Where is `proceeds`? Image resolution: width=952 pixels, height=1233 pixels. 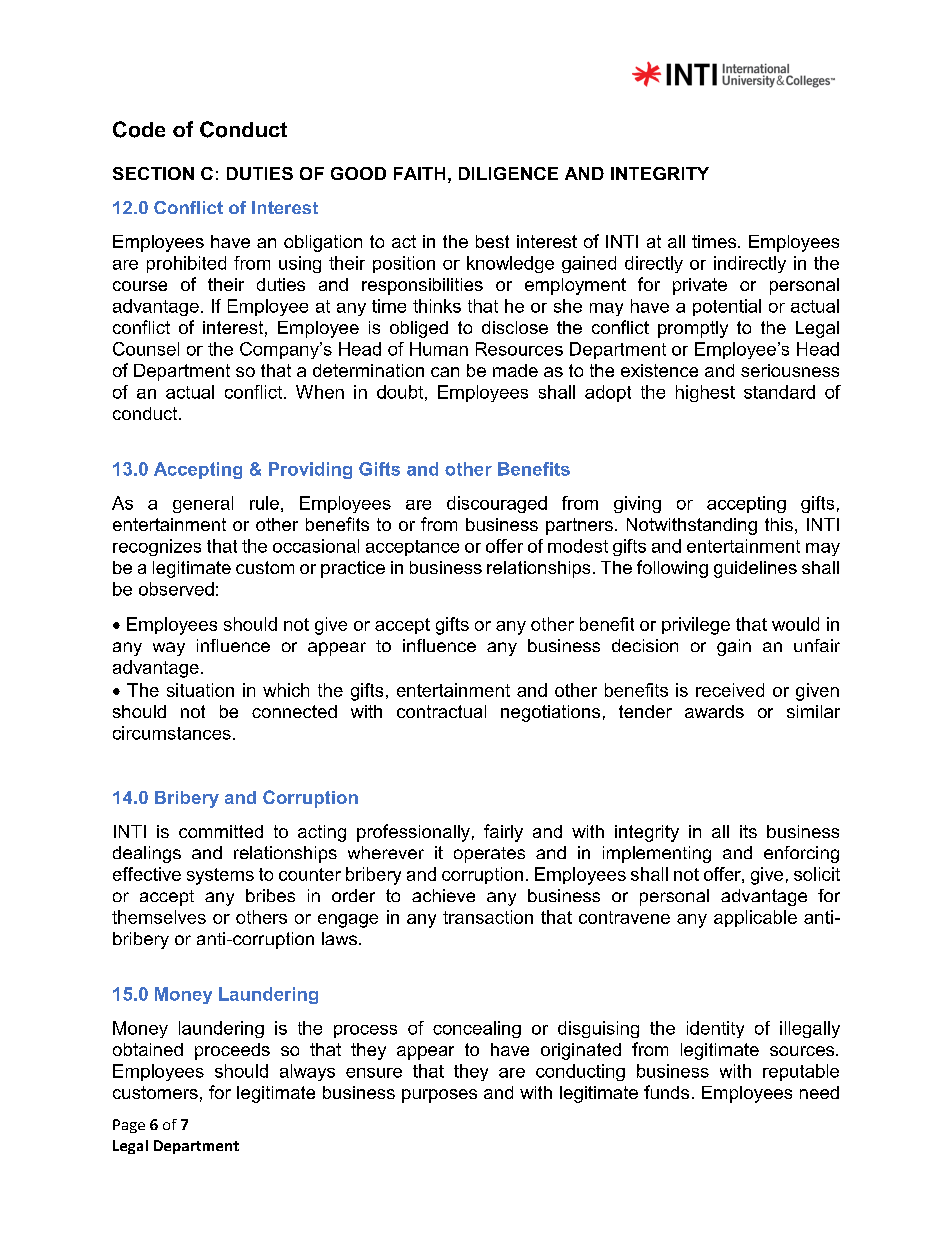
proceeds is located at coordinates (232, 1051).
